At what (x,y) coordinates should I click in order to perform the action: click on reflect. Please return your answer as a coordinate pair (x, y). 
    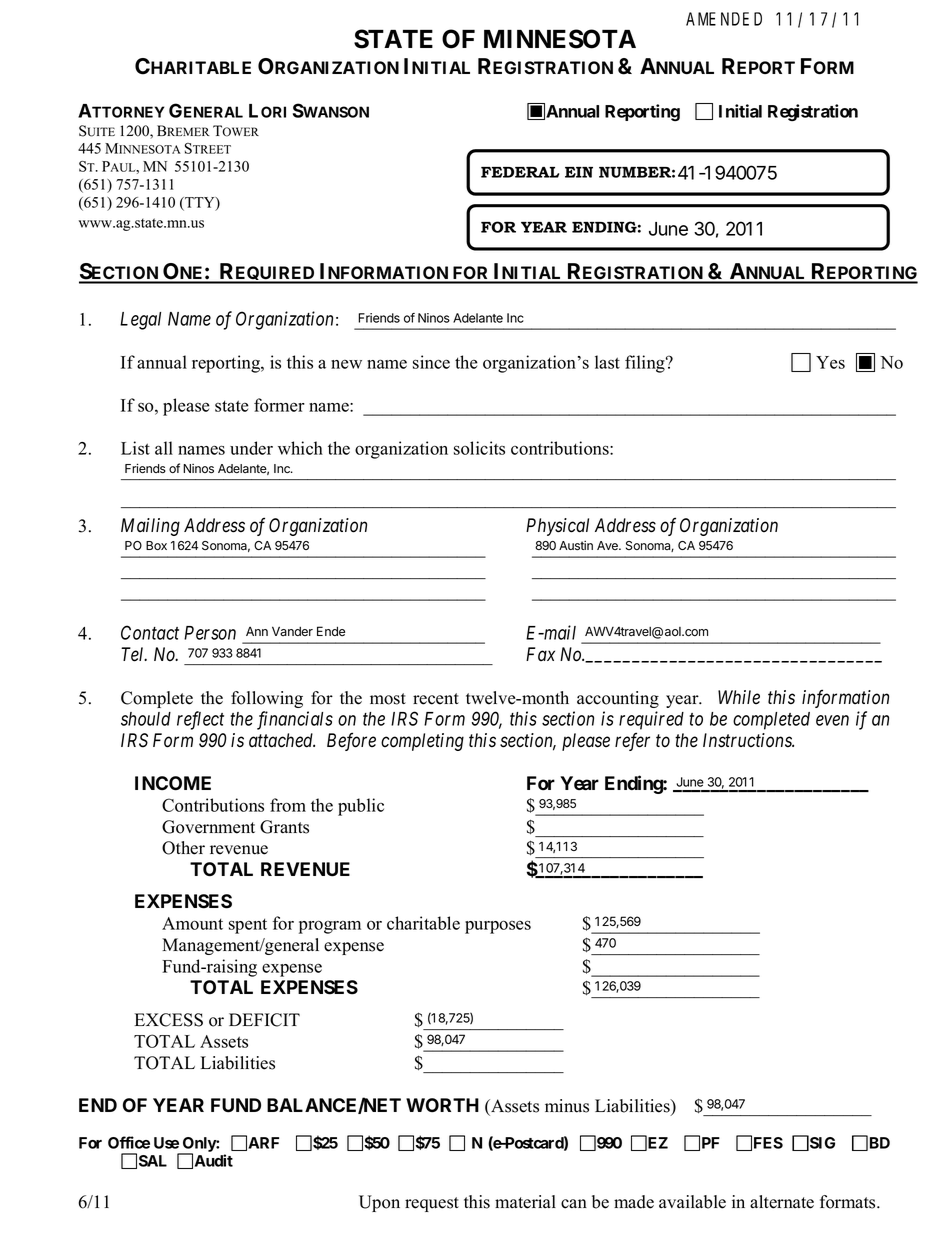
    Looking at the image, I should click on (200, 720).
